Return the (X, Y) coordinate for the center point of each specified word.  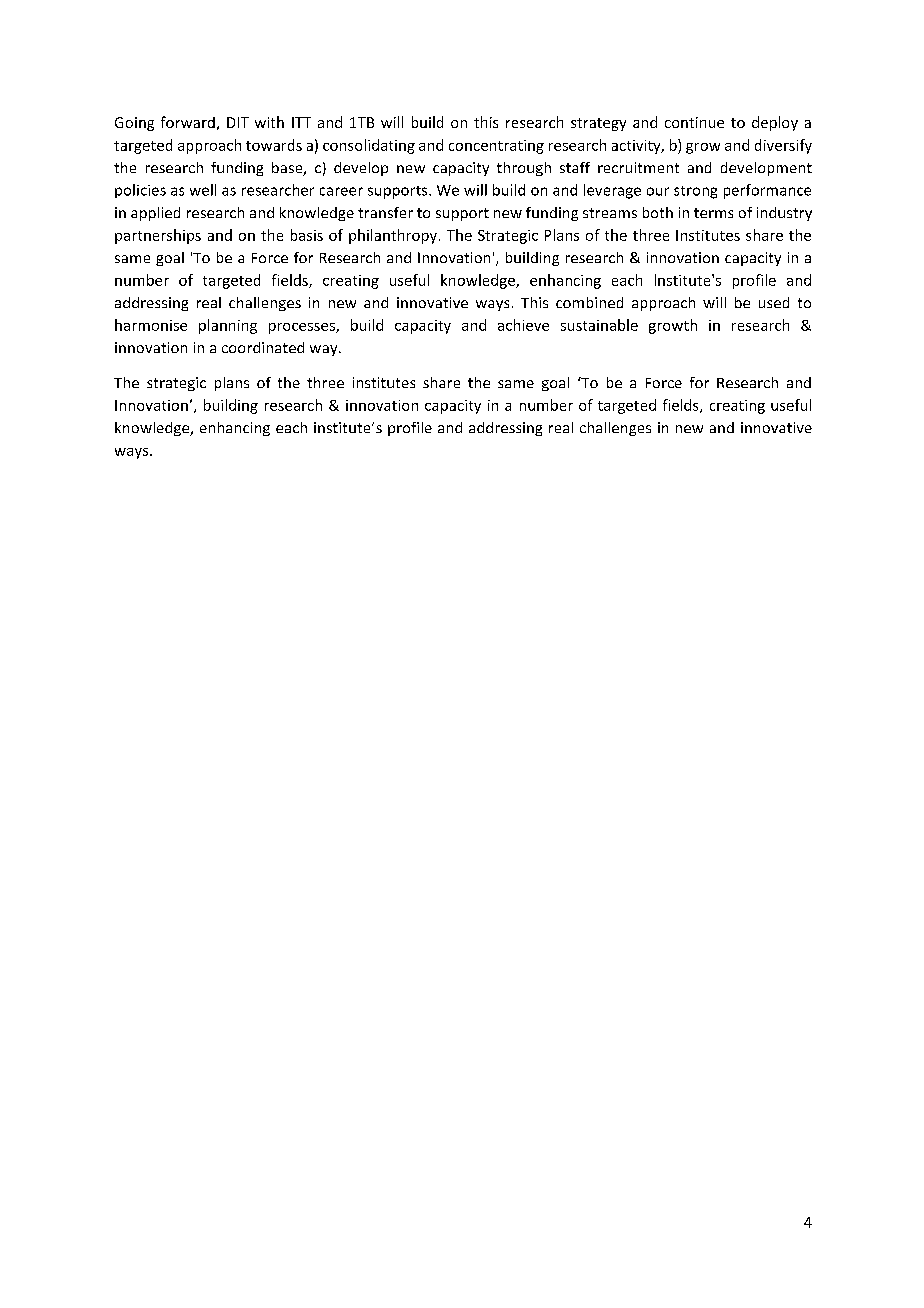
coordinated (263, 347)
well (203, 190)
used (774, 302)
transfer (385, 212)
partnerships (158, 236)
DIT (238, 122)
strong (695, 192)
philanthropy (393, 236)
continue (694, 122)
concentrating (496, 147)
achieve (523, 325)
